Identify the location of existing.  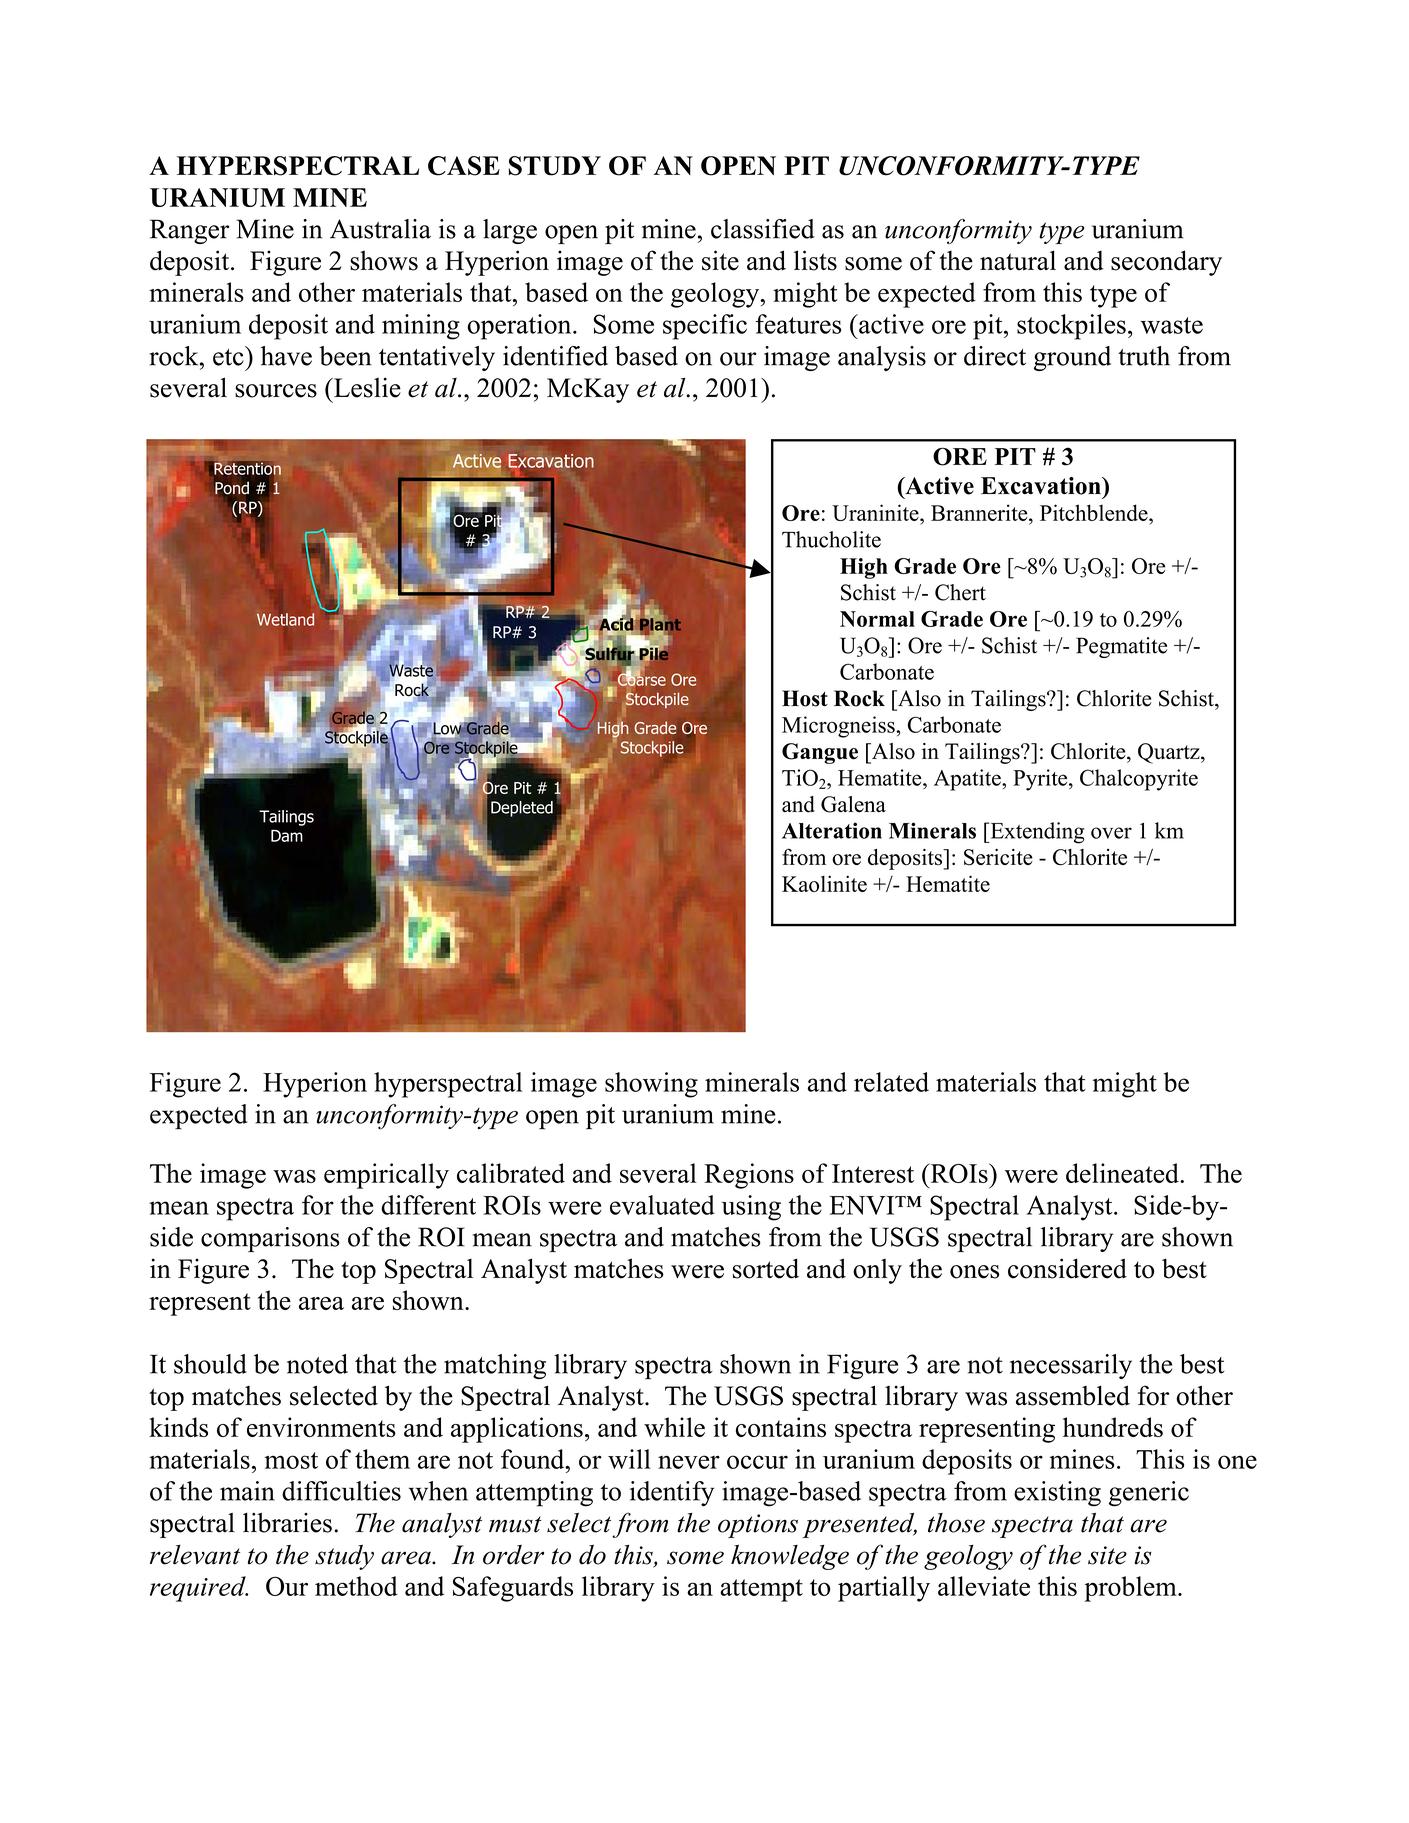
(1057, 1494).
